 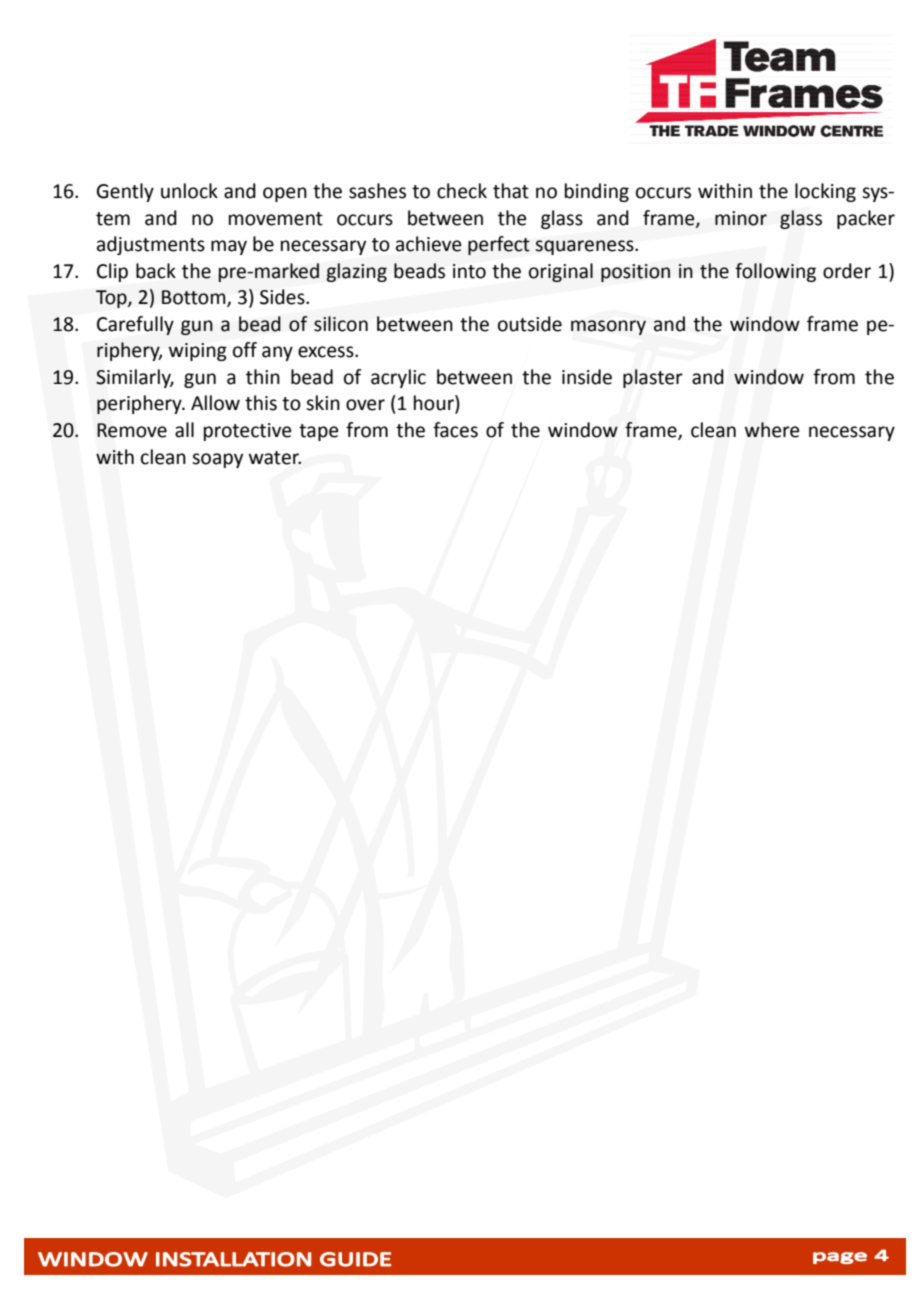 I want to click on unlock, so click(x=189, y=191).
